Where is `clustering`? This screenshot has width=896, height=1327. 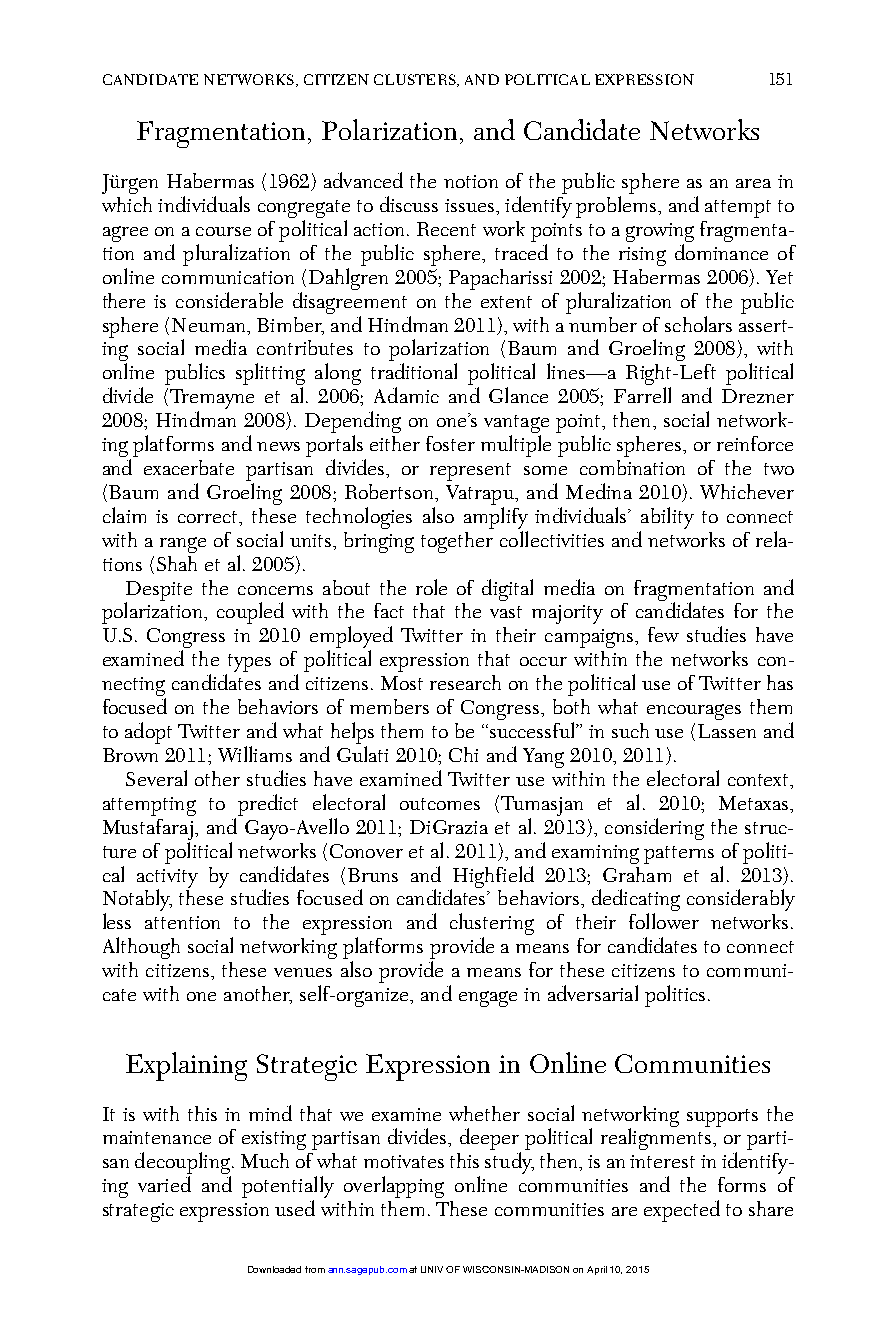 clustering is located at coordinates (492, 925).
